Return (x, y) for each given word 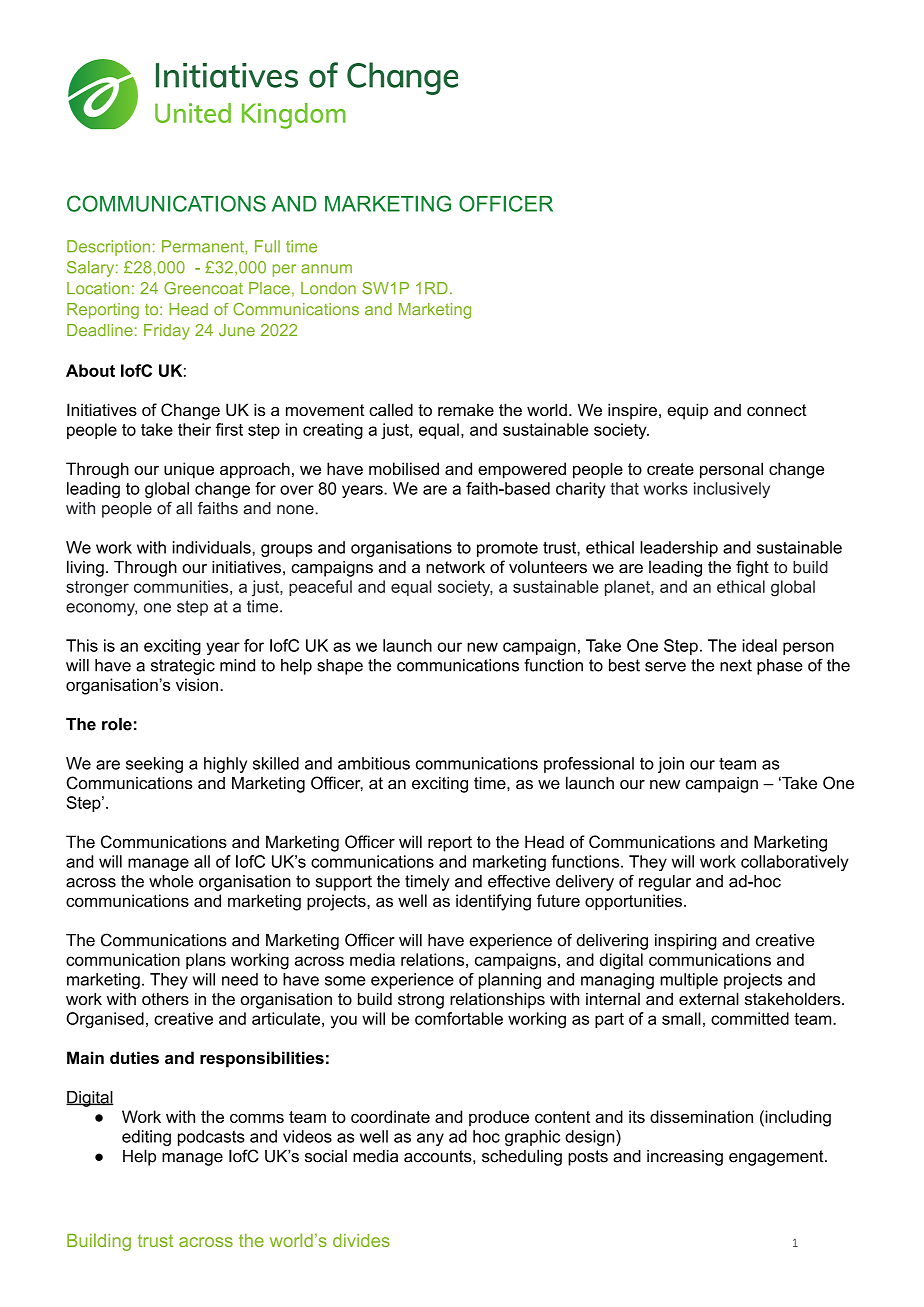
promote (507, 549)
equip (687, 411)
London (328, 288)
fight (752, 568)
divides (361, 1240)
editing (146, 1138)
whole (171, 881)
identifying (493, 902)
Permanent (204, 246)
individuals (213, 547)
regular (665, 883)
